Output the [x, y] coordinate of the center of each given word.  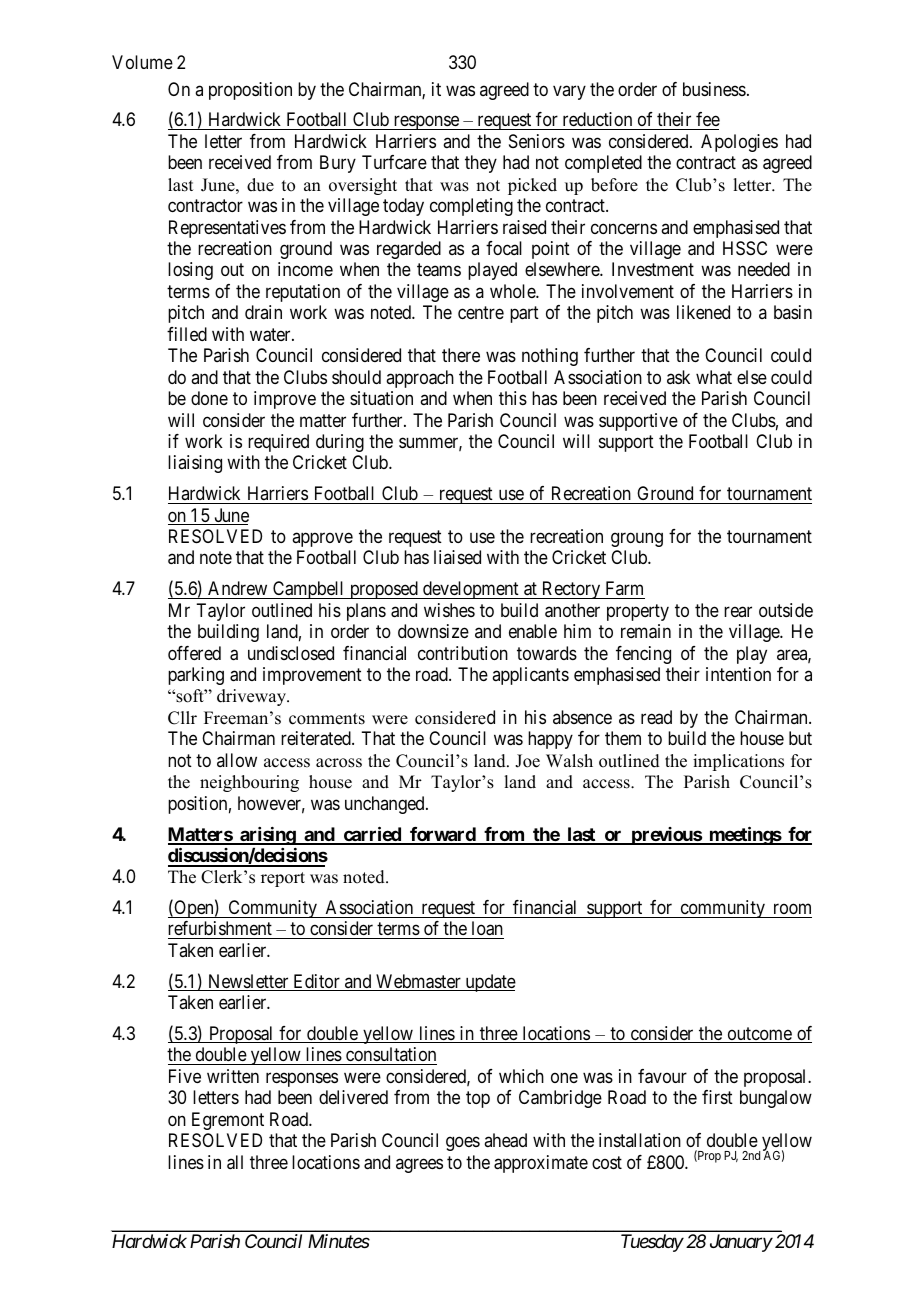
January [741, 1243]
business [714, 89]
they [481, 164]
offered [194, 653]
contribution [463, 653]
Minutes [339, 1241]
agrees [419, 1165]
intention [738, 674]
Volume [142, 62]
